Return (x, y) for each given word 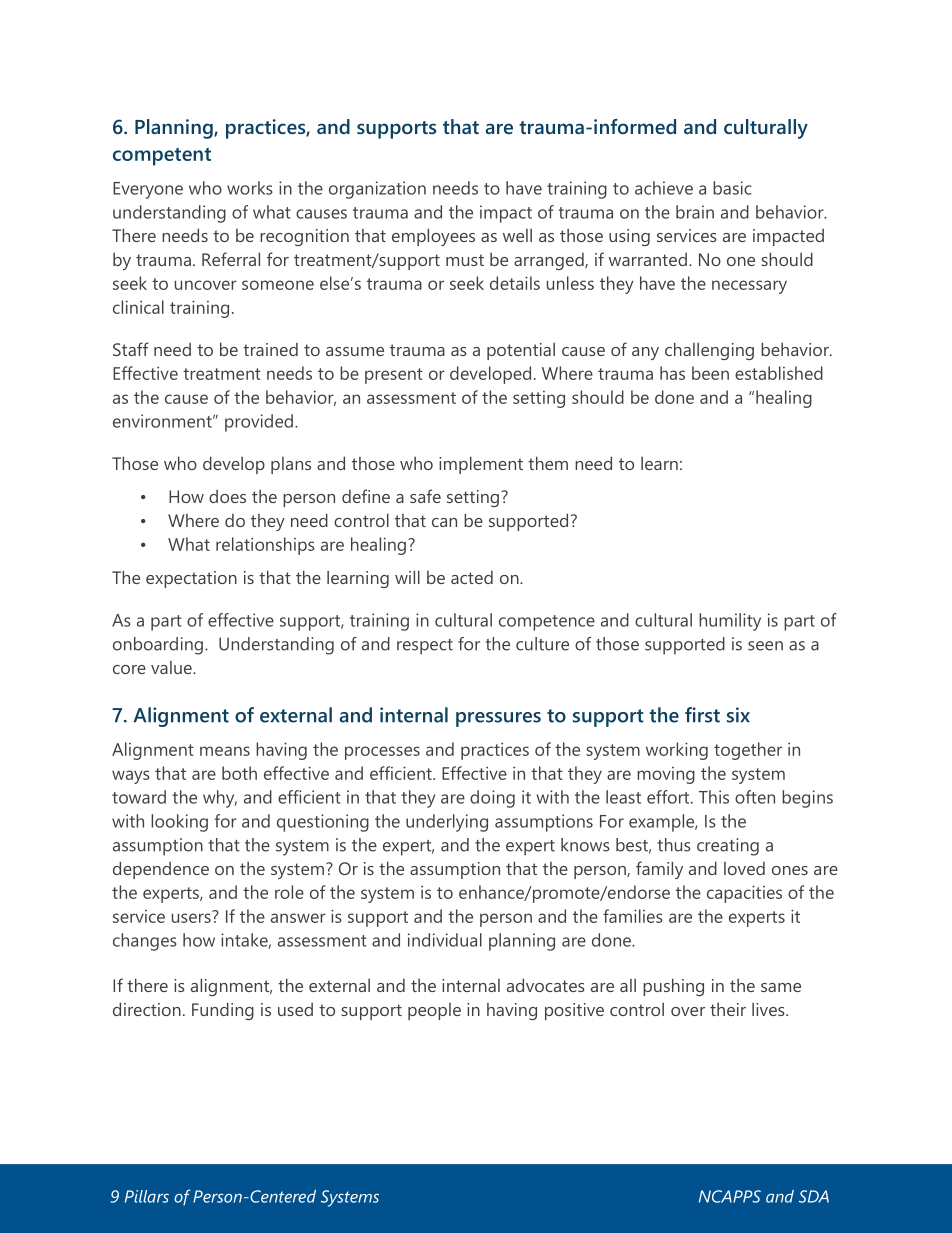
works (250, 188)
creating (728, 847)
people (434, 1011)
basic (732, 188)
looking (179, 823)
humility (730, 622)
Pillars (147, 1196)
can (444, 522)
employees (433, 237)
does (227, 496)
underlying (447, 823)
